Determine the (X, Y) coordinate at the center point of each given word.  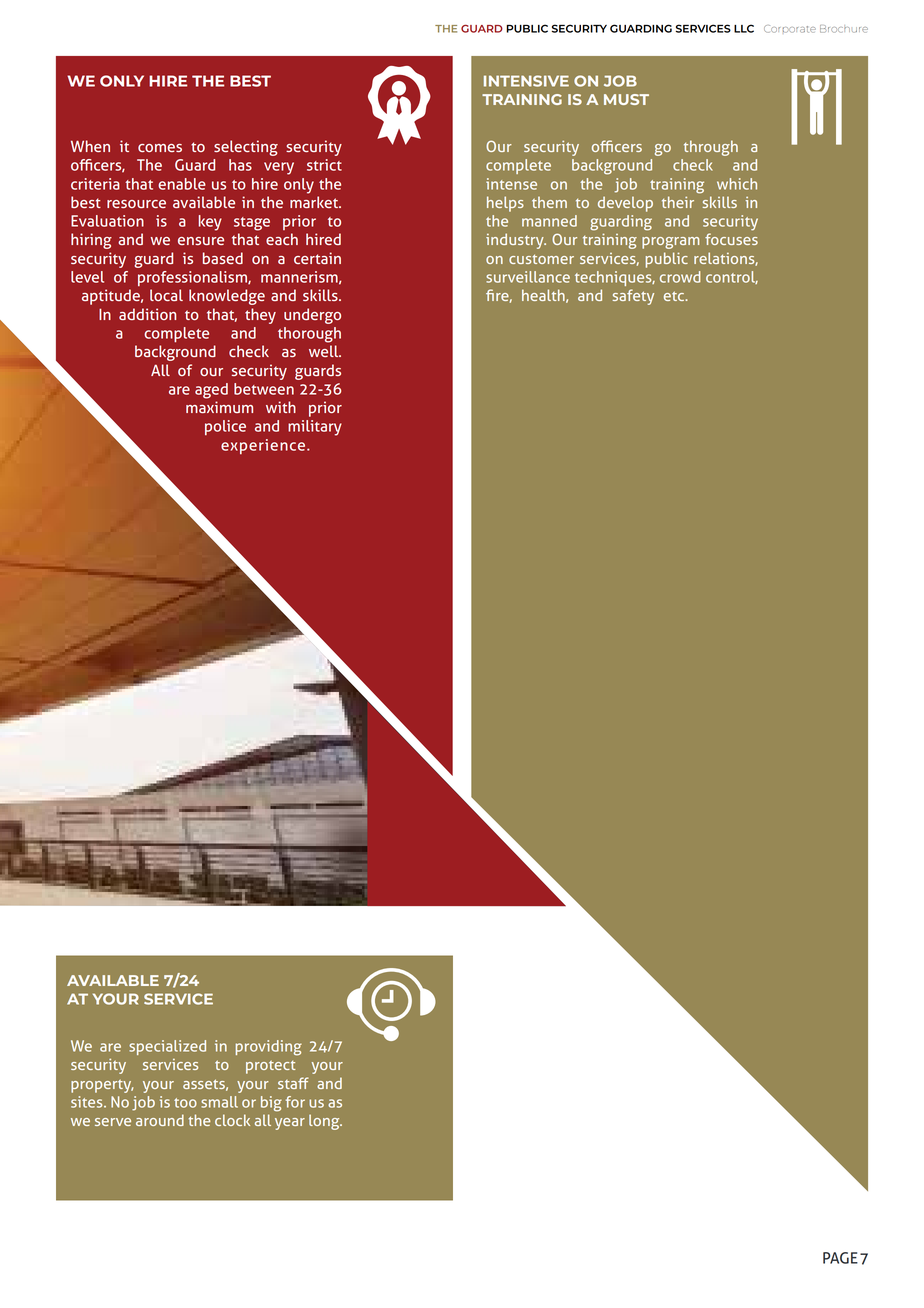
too (185, 1103)
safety (633, 297)
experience (264, 446)
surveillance (528, 277)
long (325, 1122)
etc (675, 296)
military (315, 428)
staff (293, 1083)
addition (147, 314)
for (295, 1102)
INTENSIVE (526, 81)
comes (160, 148)
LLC (744, 28)
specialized (167, 1047)
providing (269, 1048)
